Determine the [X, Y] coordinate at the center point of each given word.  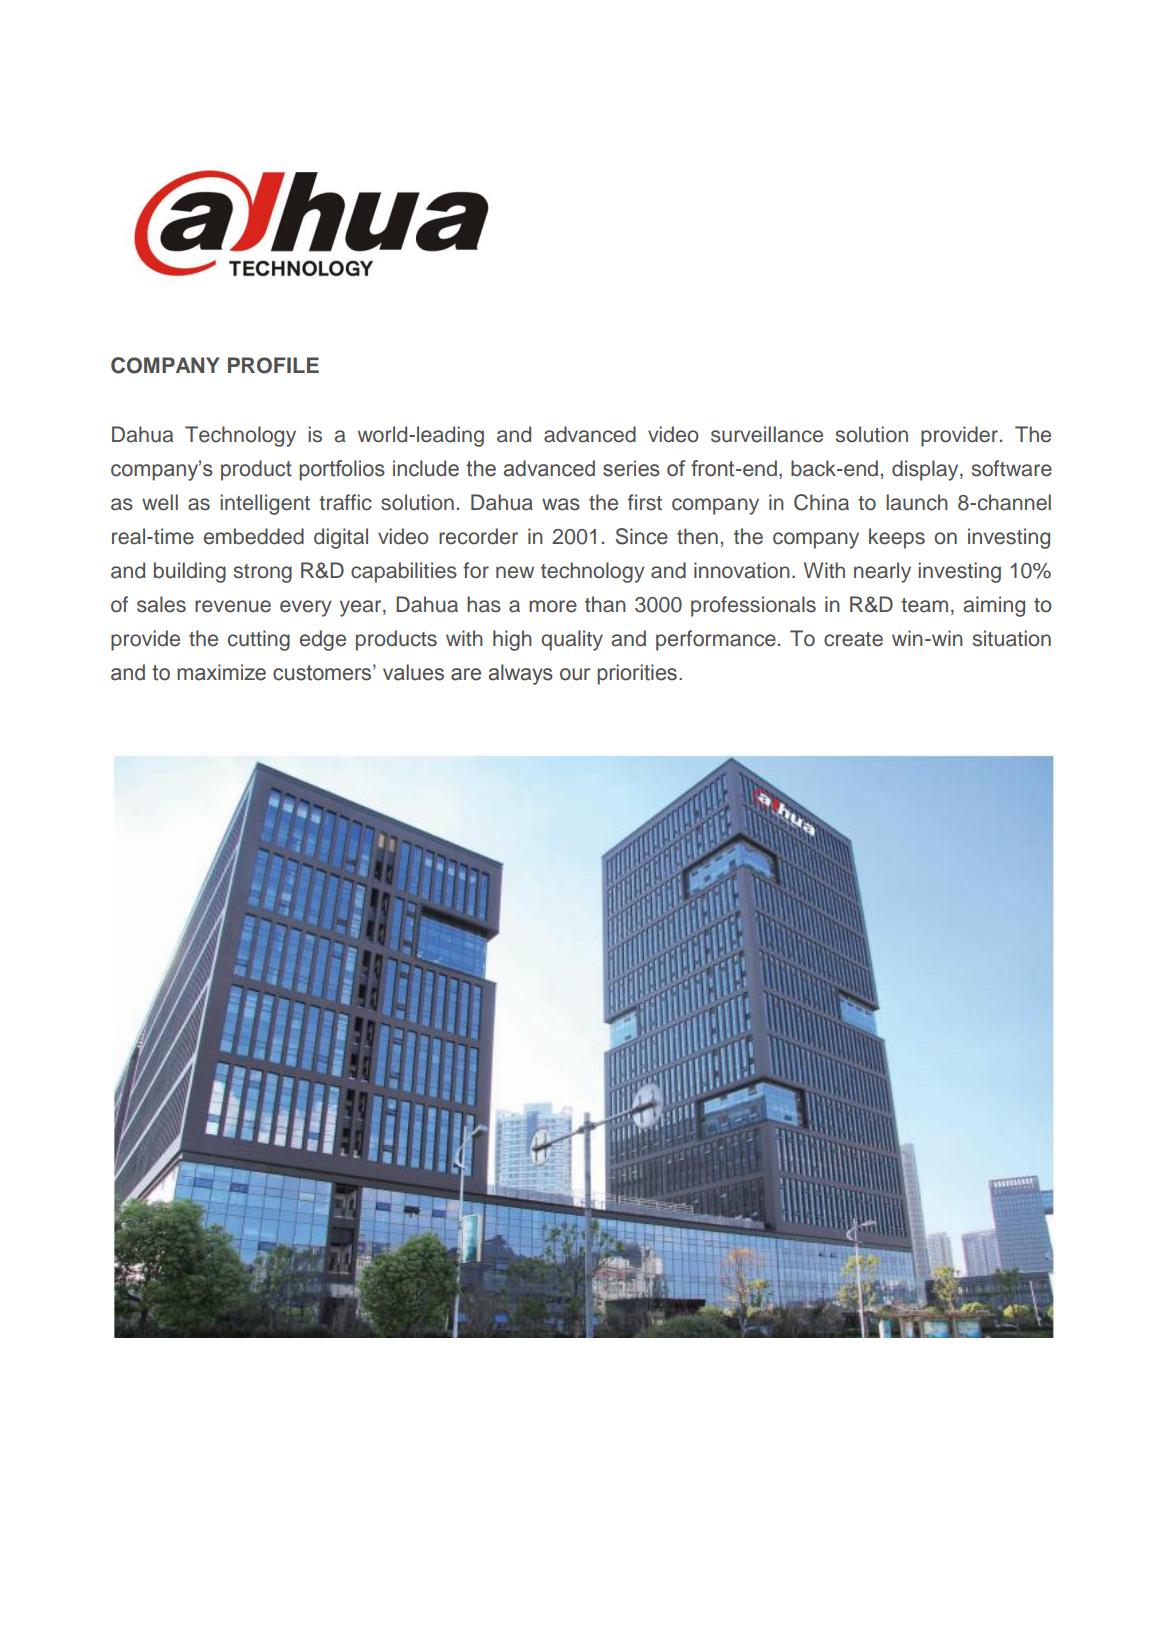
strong [263, 573]
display [926, 470]
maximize [221, 672]
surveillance [767, 434]
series [631, 468]
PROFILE [273, 365]
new [515, 572]
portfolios [342, 470]
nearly [882, 572]
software [1012, 468]
